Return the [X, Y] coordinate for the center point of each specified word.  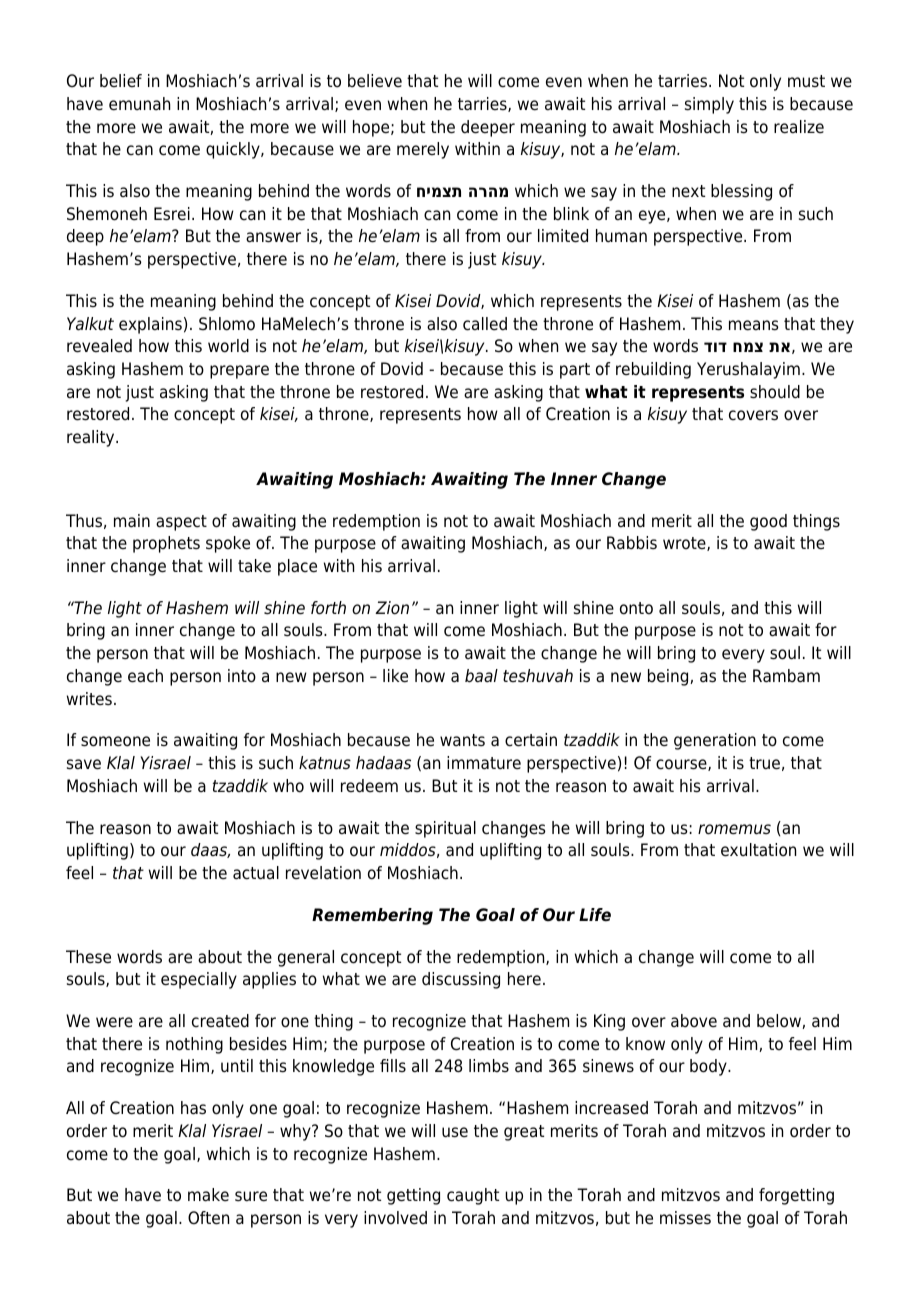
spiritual [445, 829]
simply [709, 105]
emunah [139, 104]
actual [256, 873]
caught [473, 1196]
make [208, 1195]
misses [685, 1218]
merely [423, 150]
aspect [181, 523]
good [768, 522]
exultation [758, 850]
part [575, 371]
